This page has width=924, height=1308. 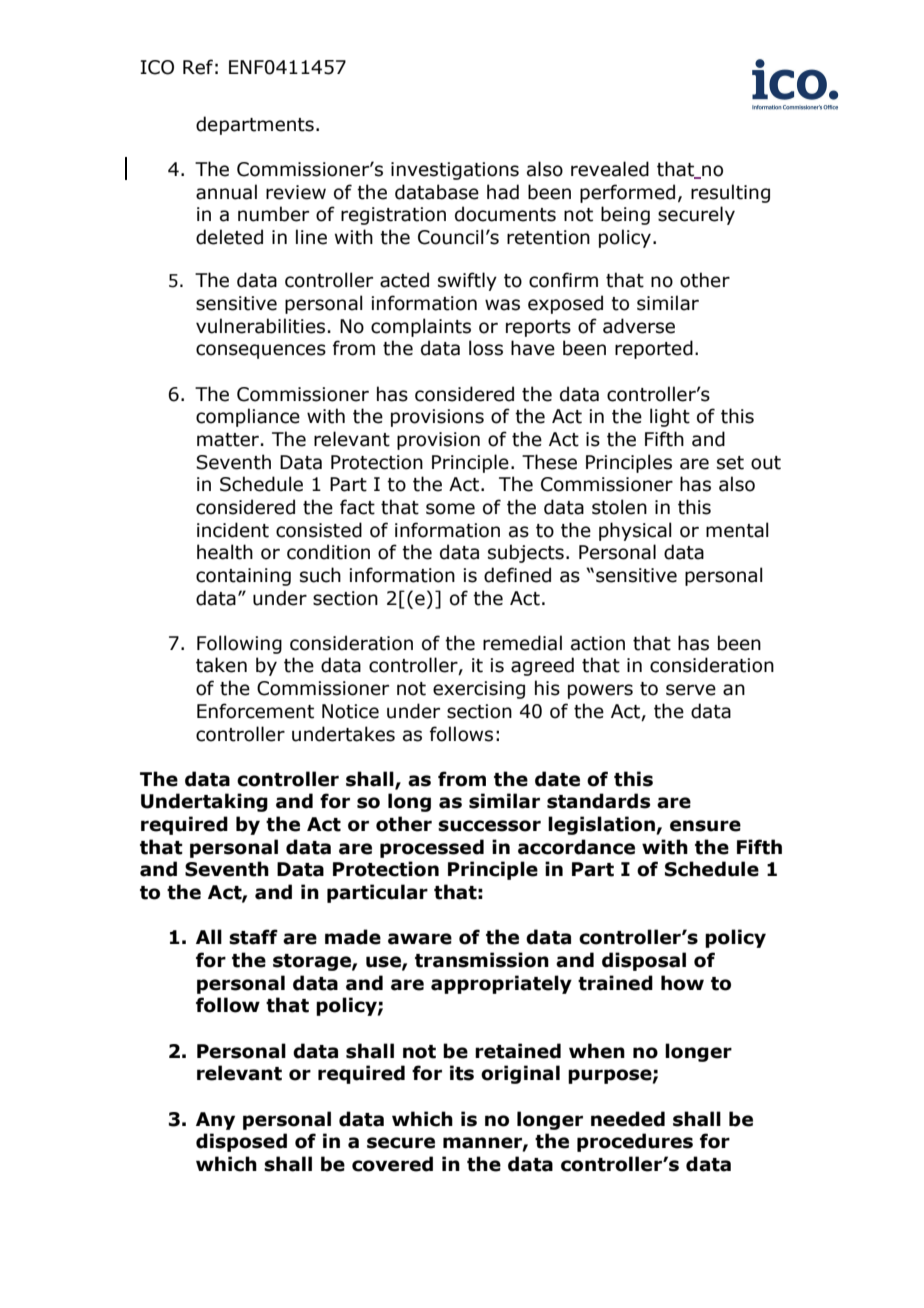 What do you see at coordinates (522, 643) in the page?
I see `remedial` at bounding box center [522, 643].
